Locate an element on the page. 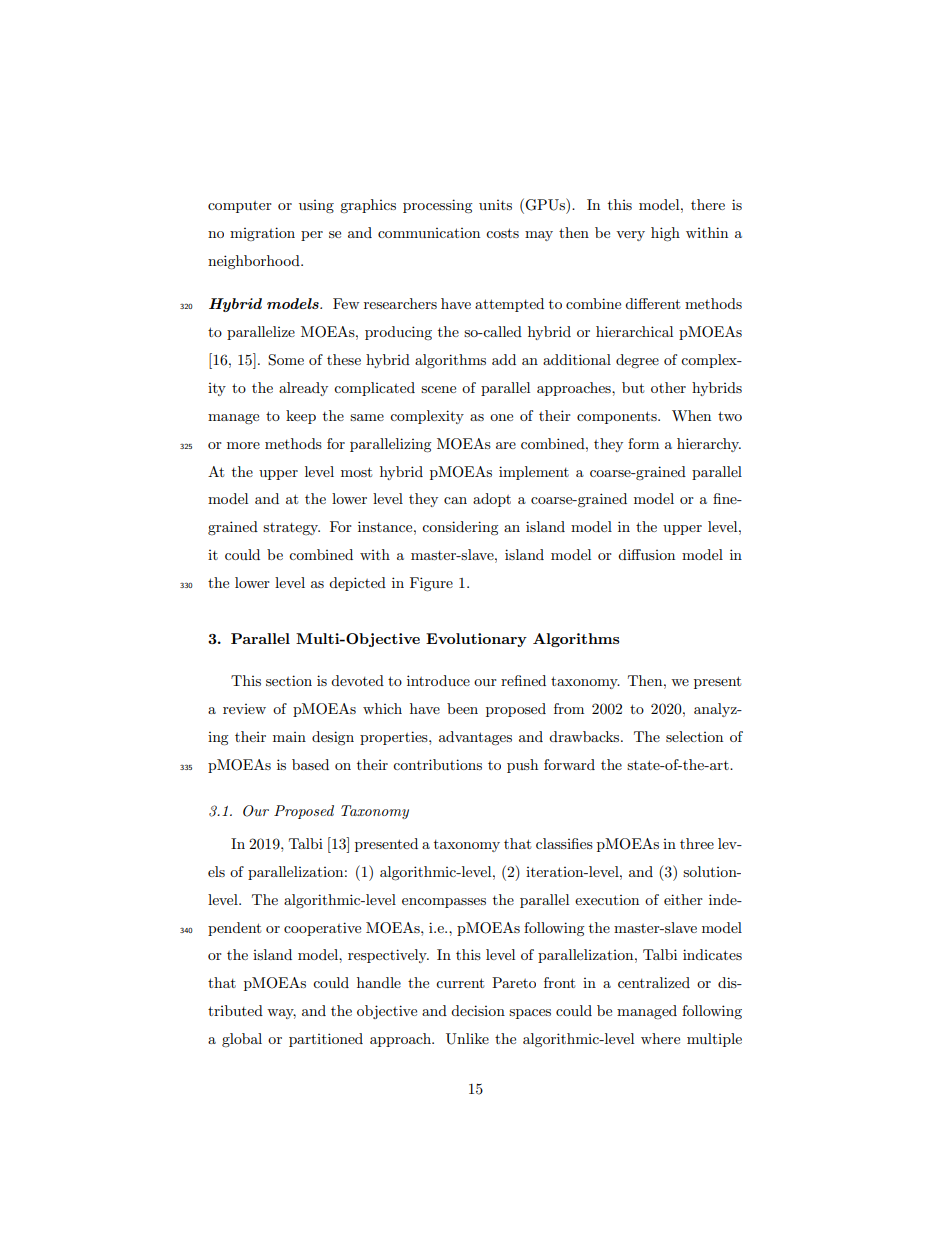 Image resolution: width=952 pixels, height=1233 pixels. using is located at coordinates (316, 206).
